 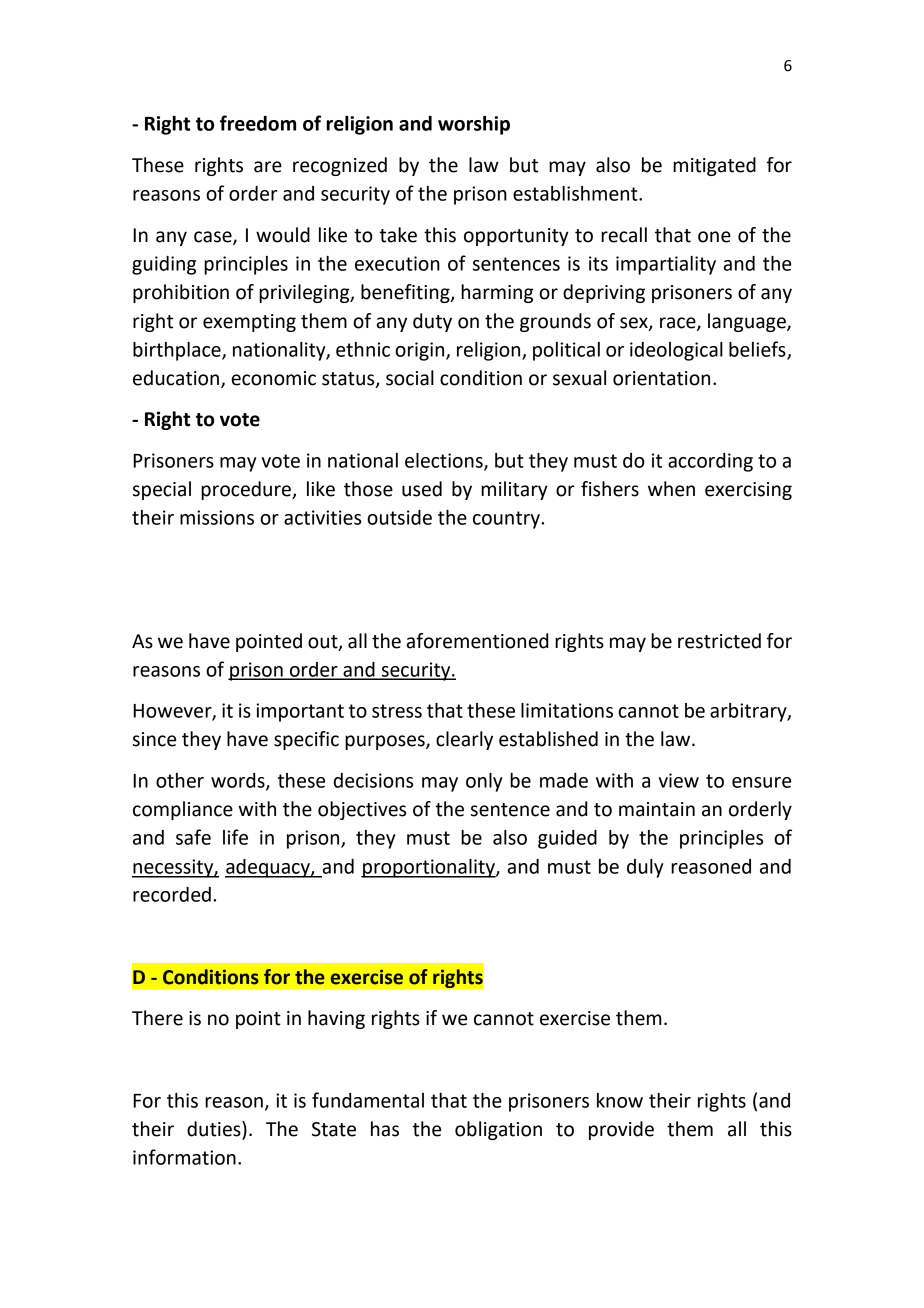 What do you see at coordinates (498, 1130) in the screenshot?
I see `obligation` at bounding box center [498, 1130].
